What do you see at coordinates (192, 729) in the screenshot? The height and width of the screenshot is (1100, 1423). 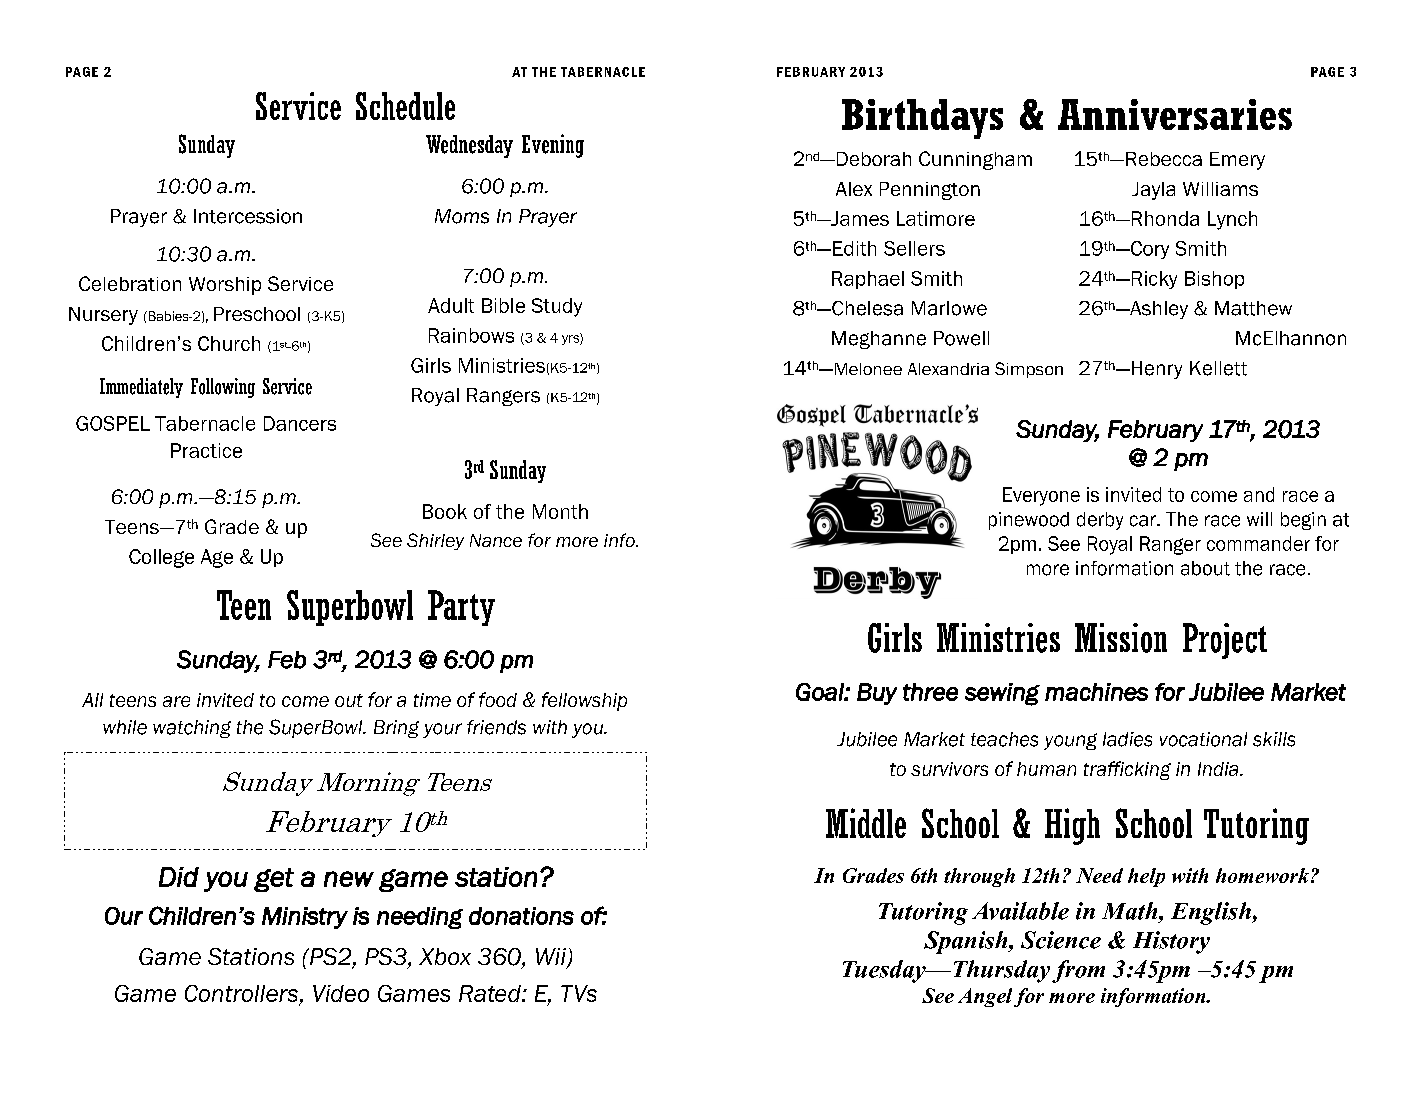 I see `watching` at bounding box center [192, 729].
